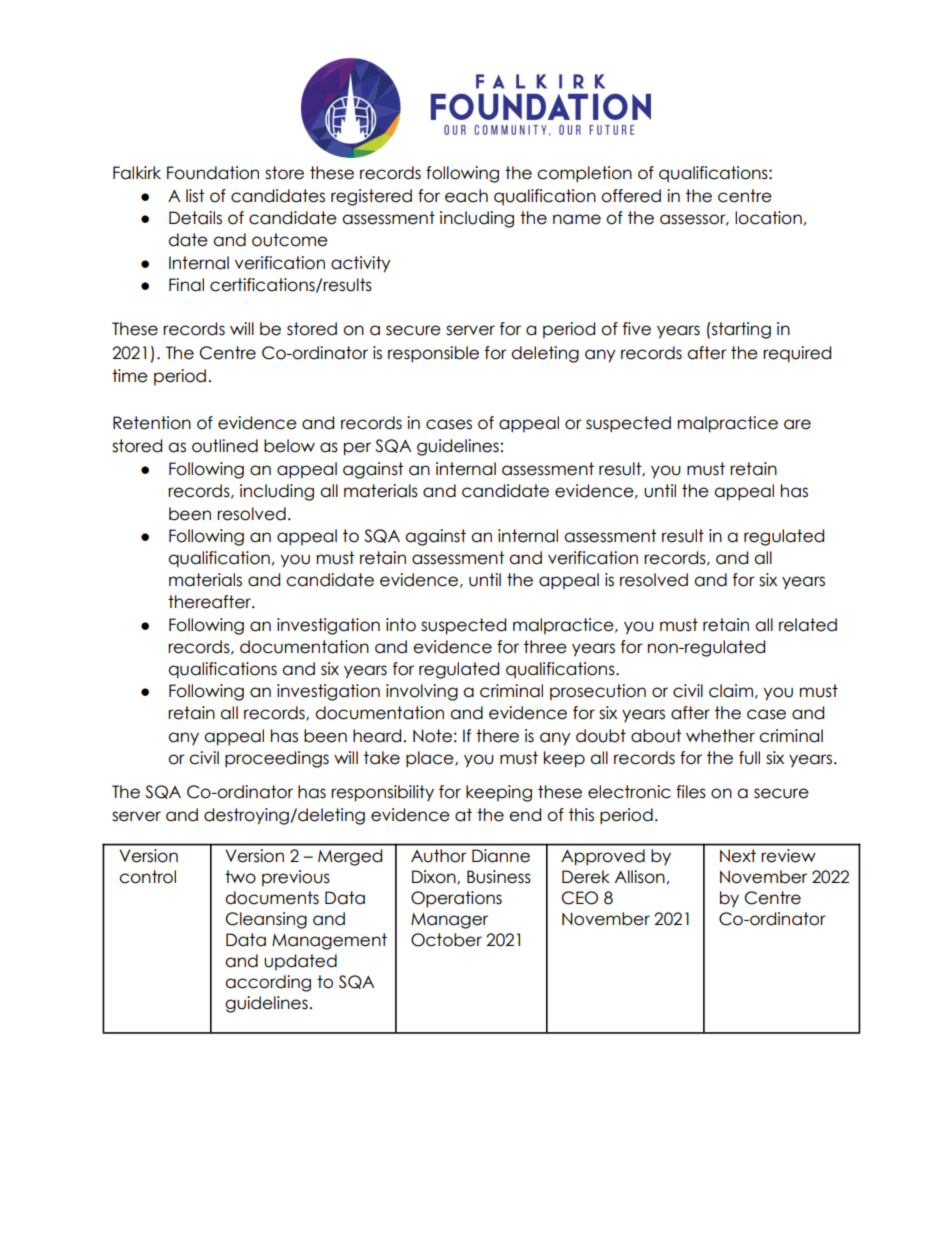  Describe the element at coordinates (431, 759) in the page. I see `place` at that location.
